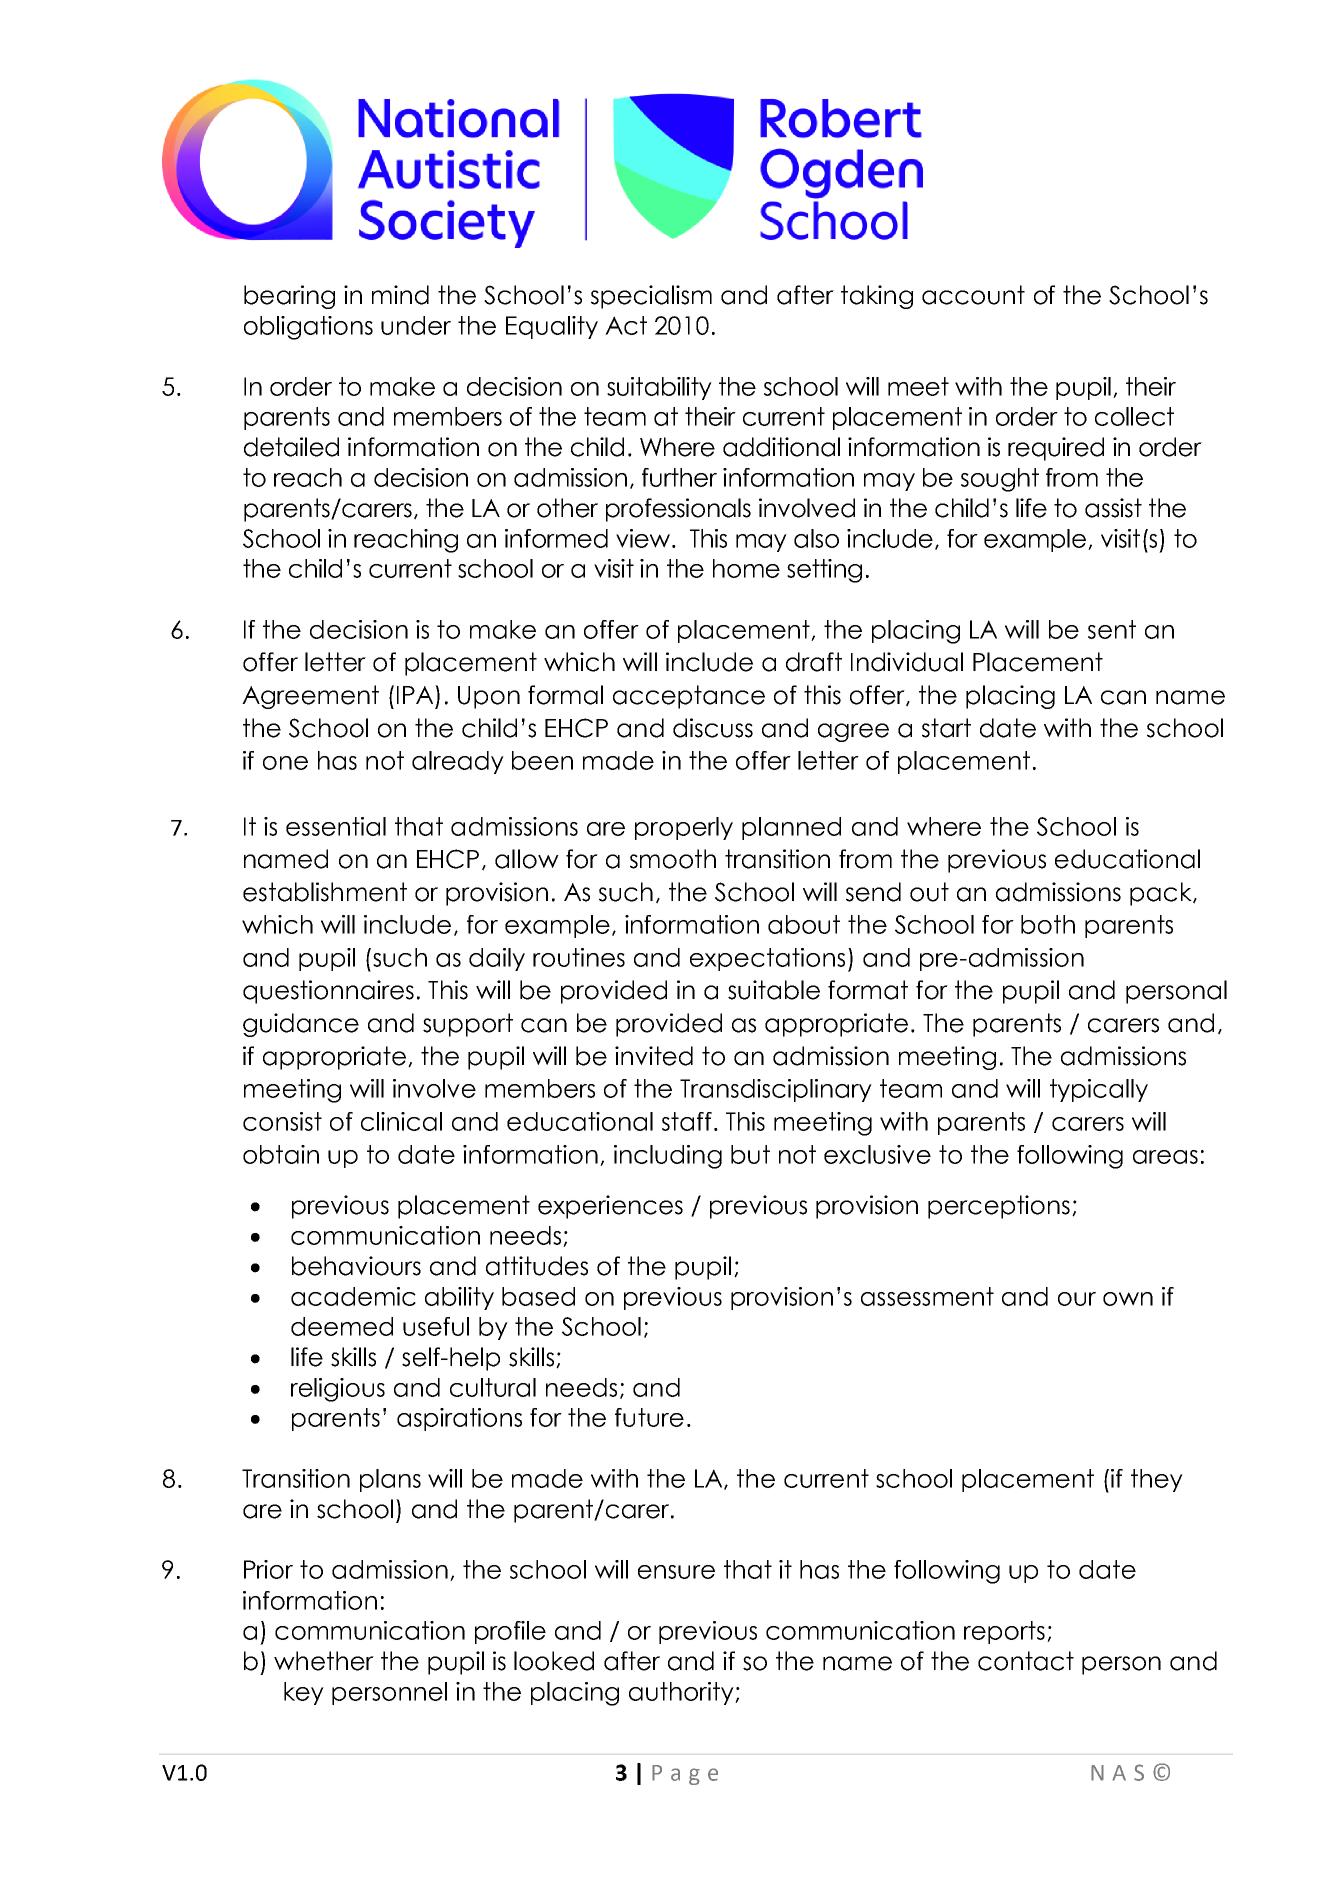 The height and width of the screenshot is (1897, 1341). I want to click on suitable, so click(774, 990).
